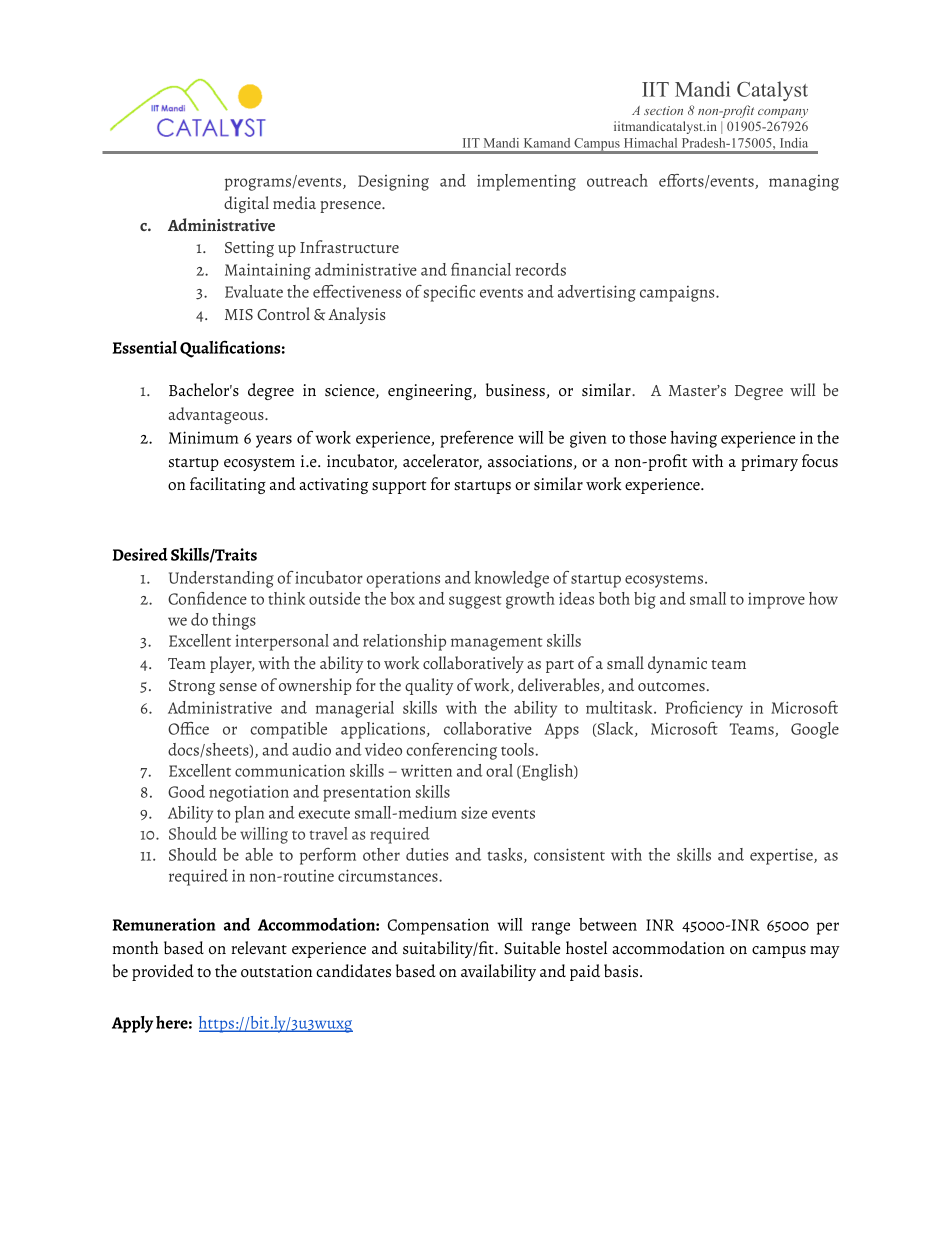  What do you see at coordinates (825, 952) in the screenshot?
I see `may` at bounding box center [825, 952].
